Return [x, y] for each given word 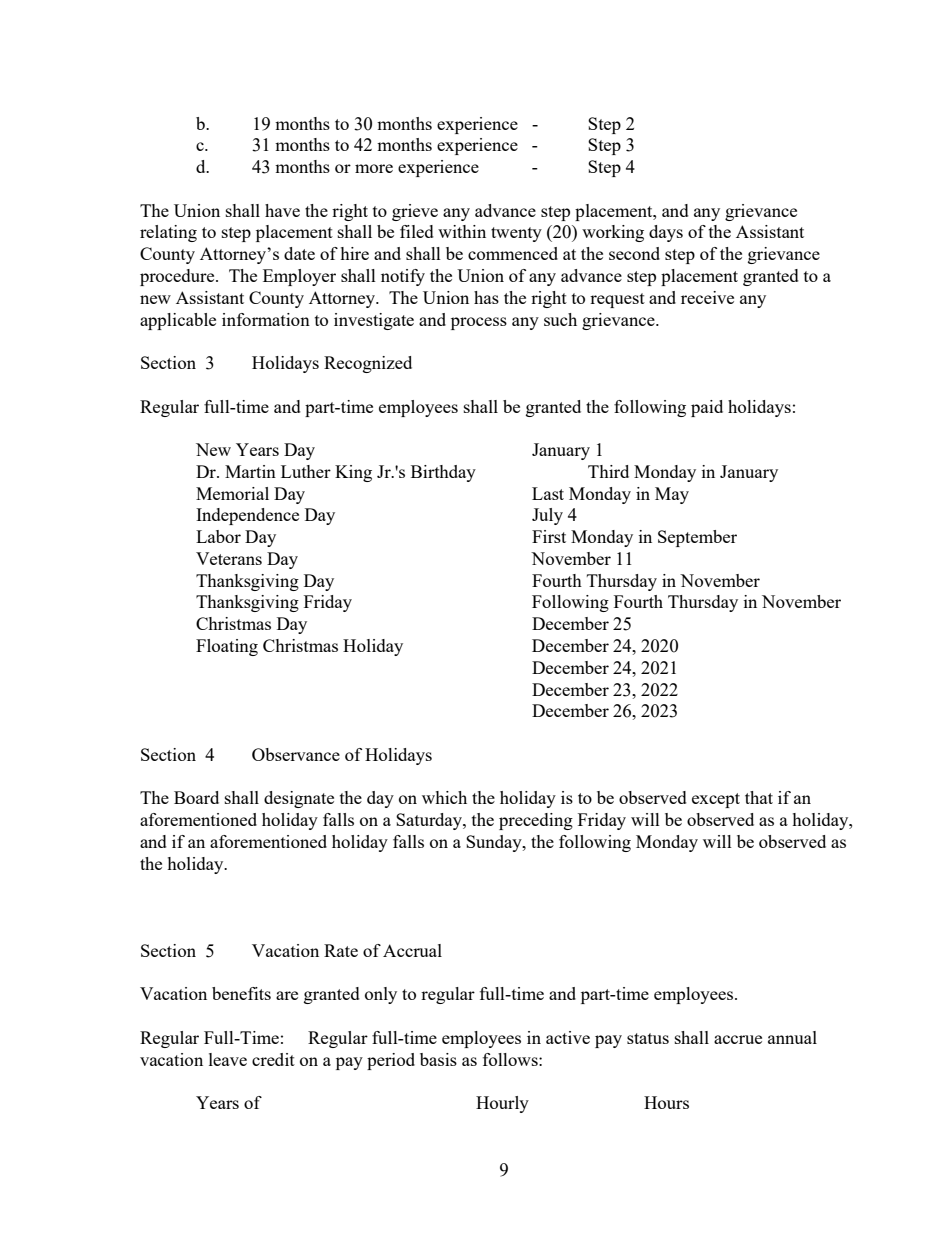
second [634, 253]
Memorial [232, 493]
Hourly [502, 1104]
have [282, 210]
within [462, 231]
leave [228, 1059]
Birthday [443, 473]
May [672, 495]
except [716, 800]
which [444, 797]
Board [196, 797]
